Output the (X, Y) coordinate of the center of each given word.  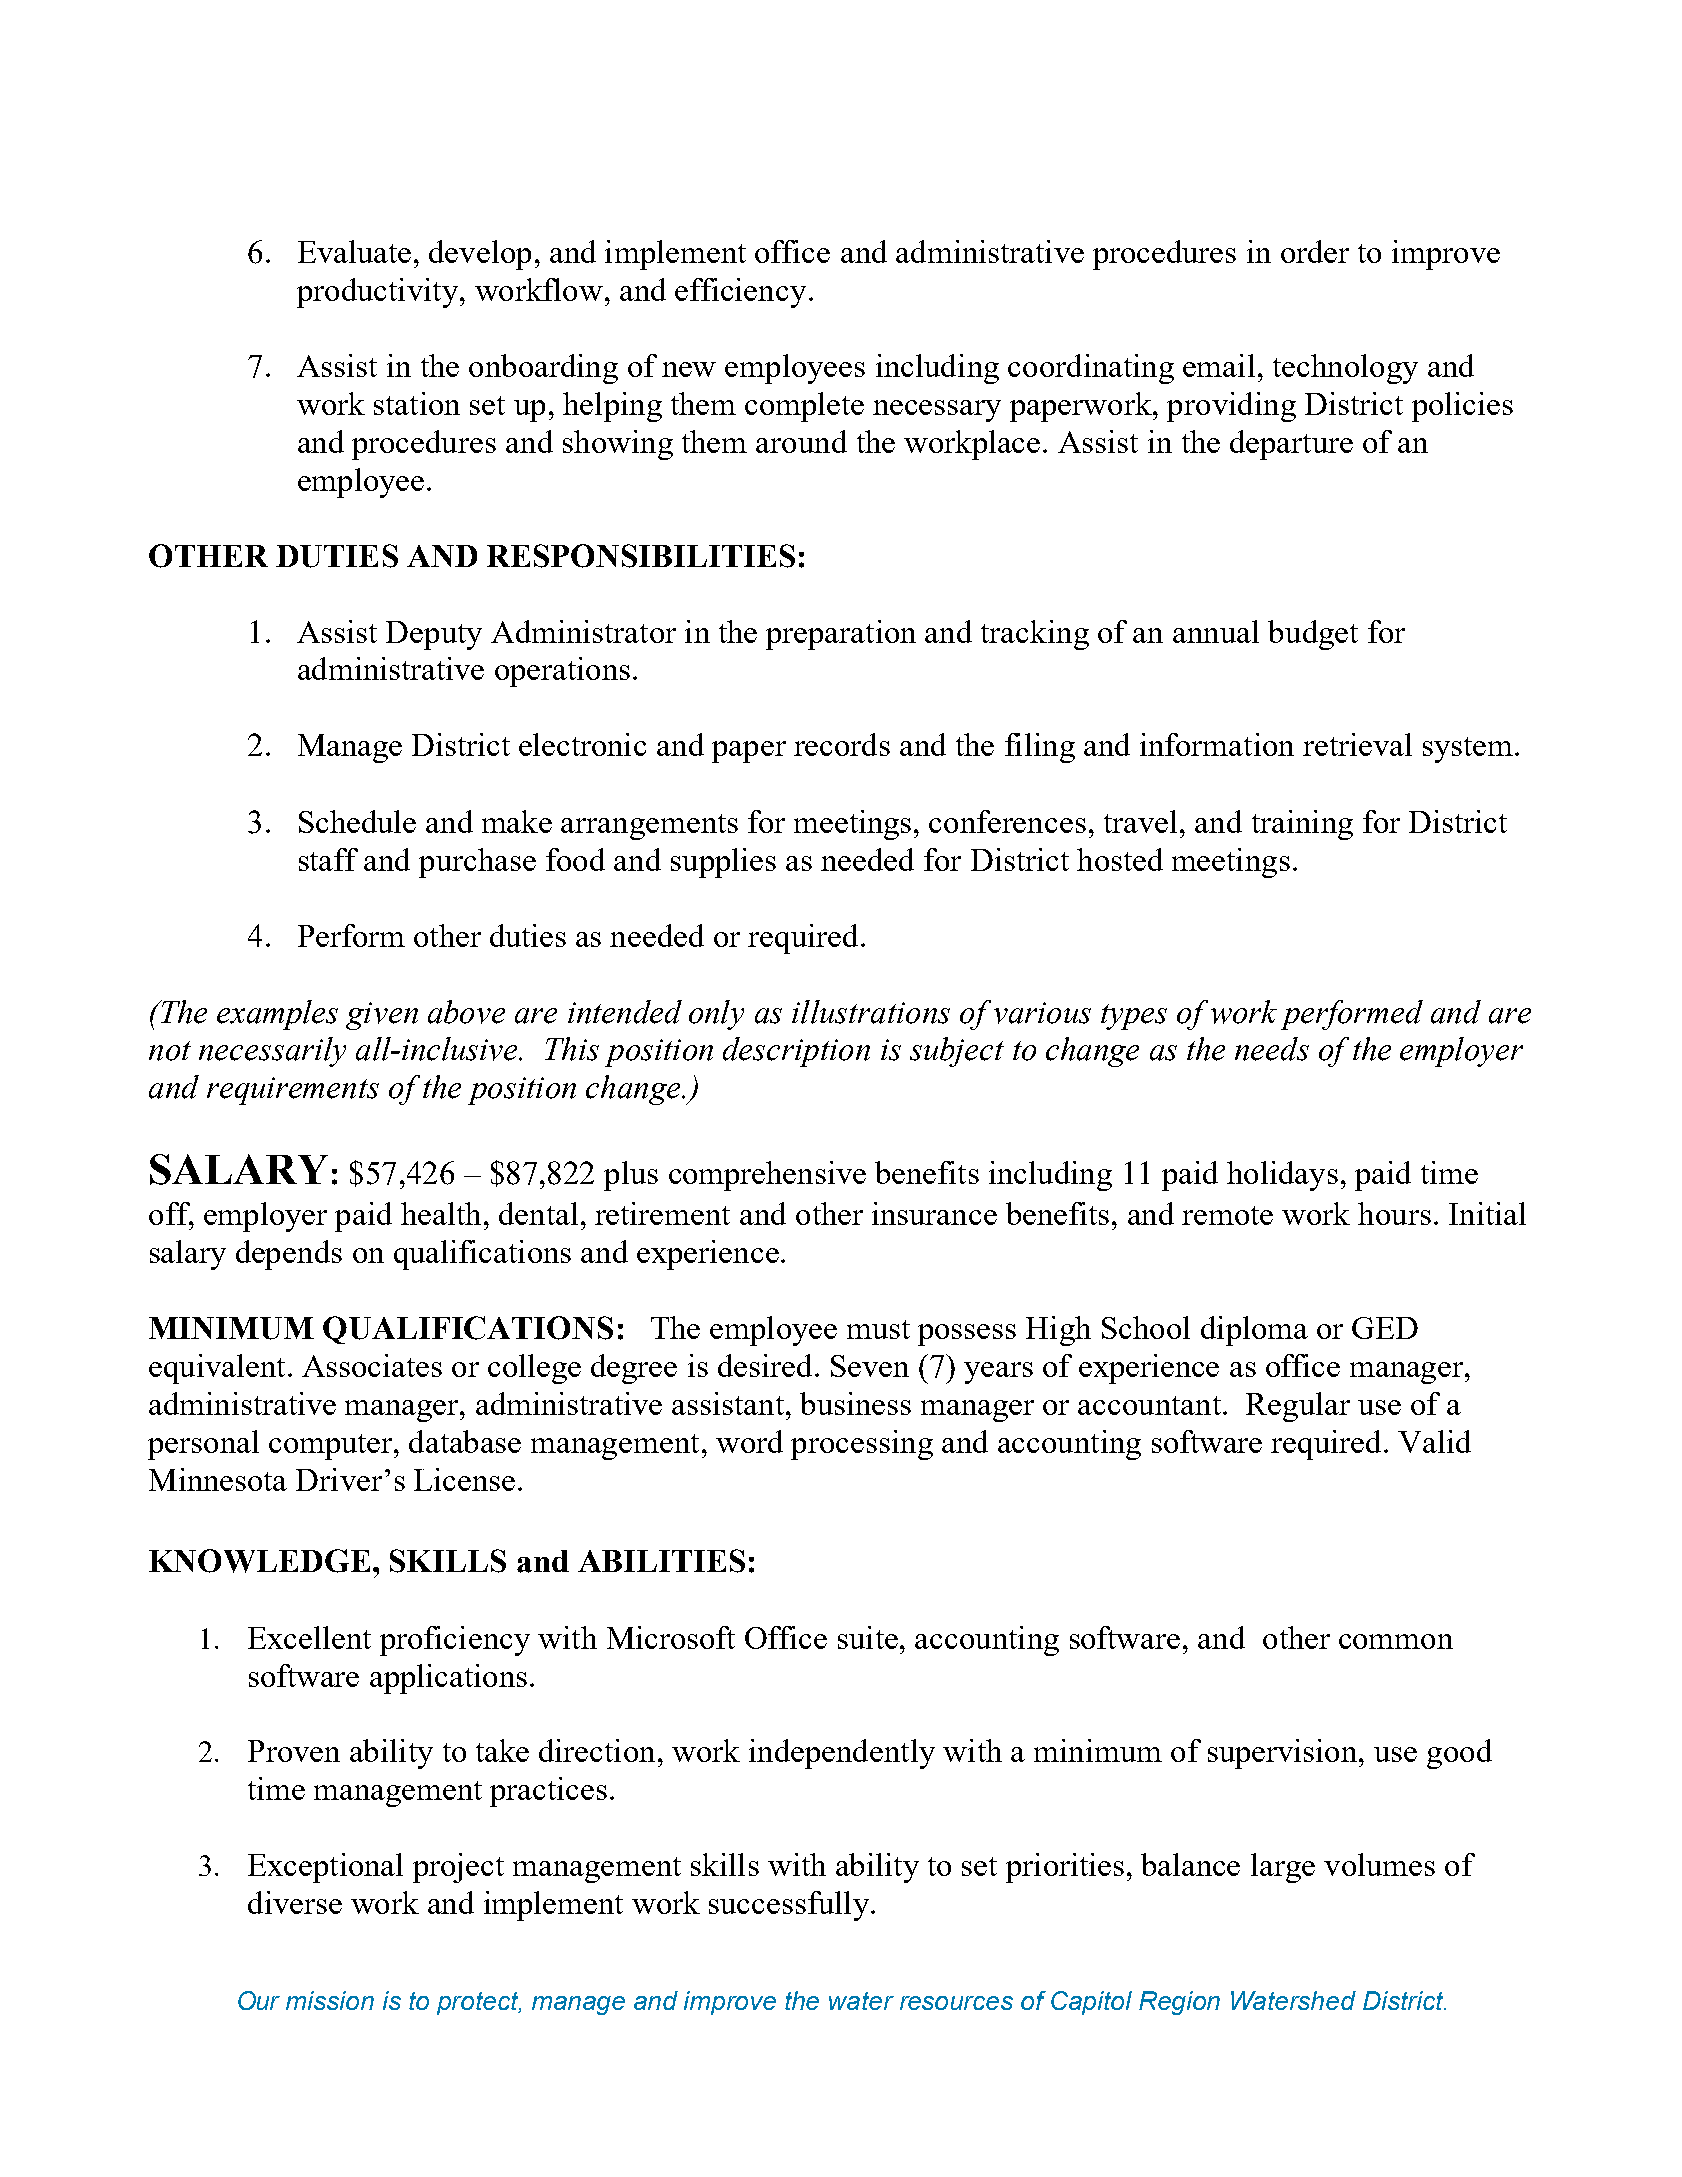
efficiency (740, 293)
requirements (293, 1091)
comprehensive (767, 1176)
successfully (789, 1906)
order (1315, 251)
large (1283, 1868)
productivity (377, 293)
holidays (1282, 1176)
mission (330, 2000)
